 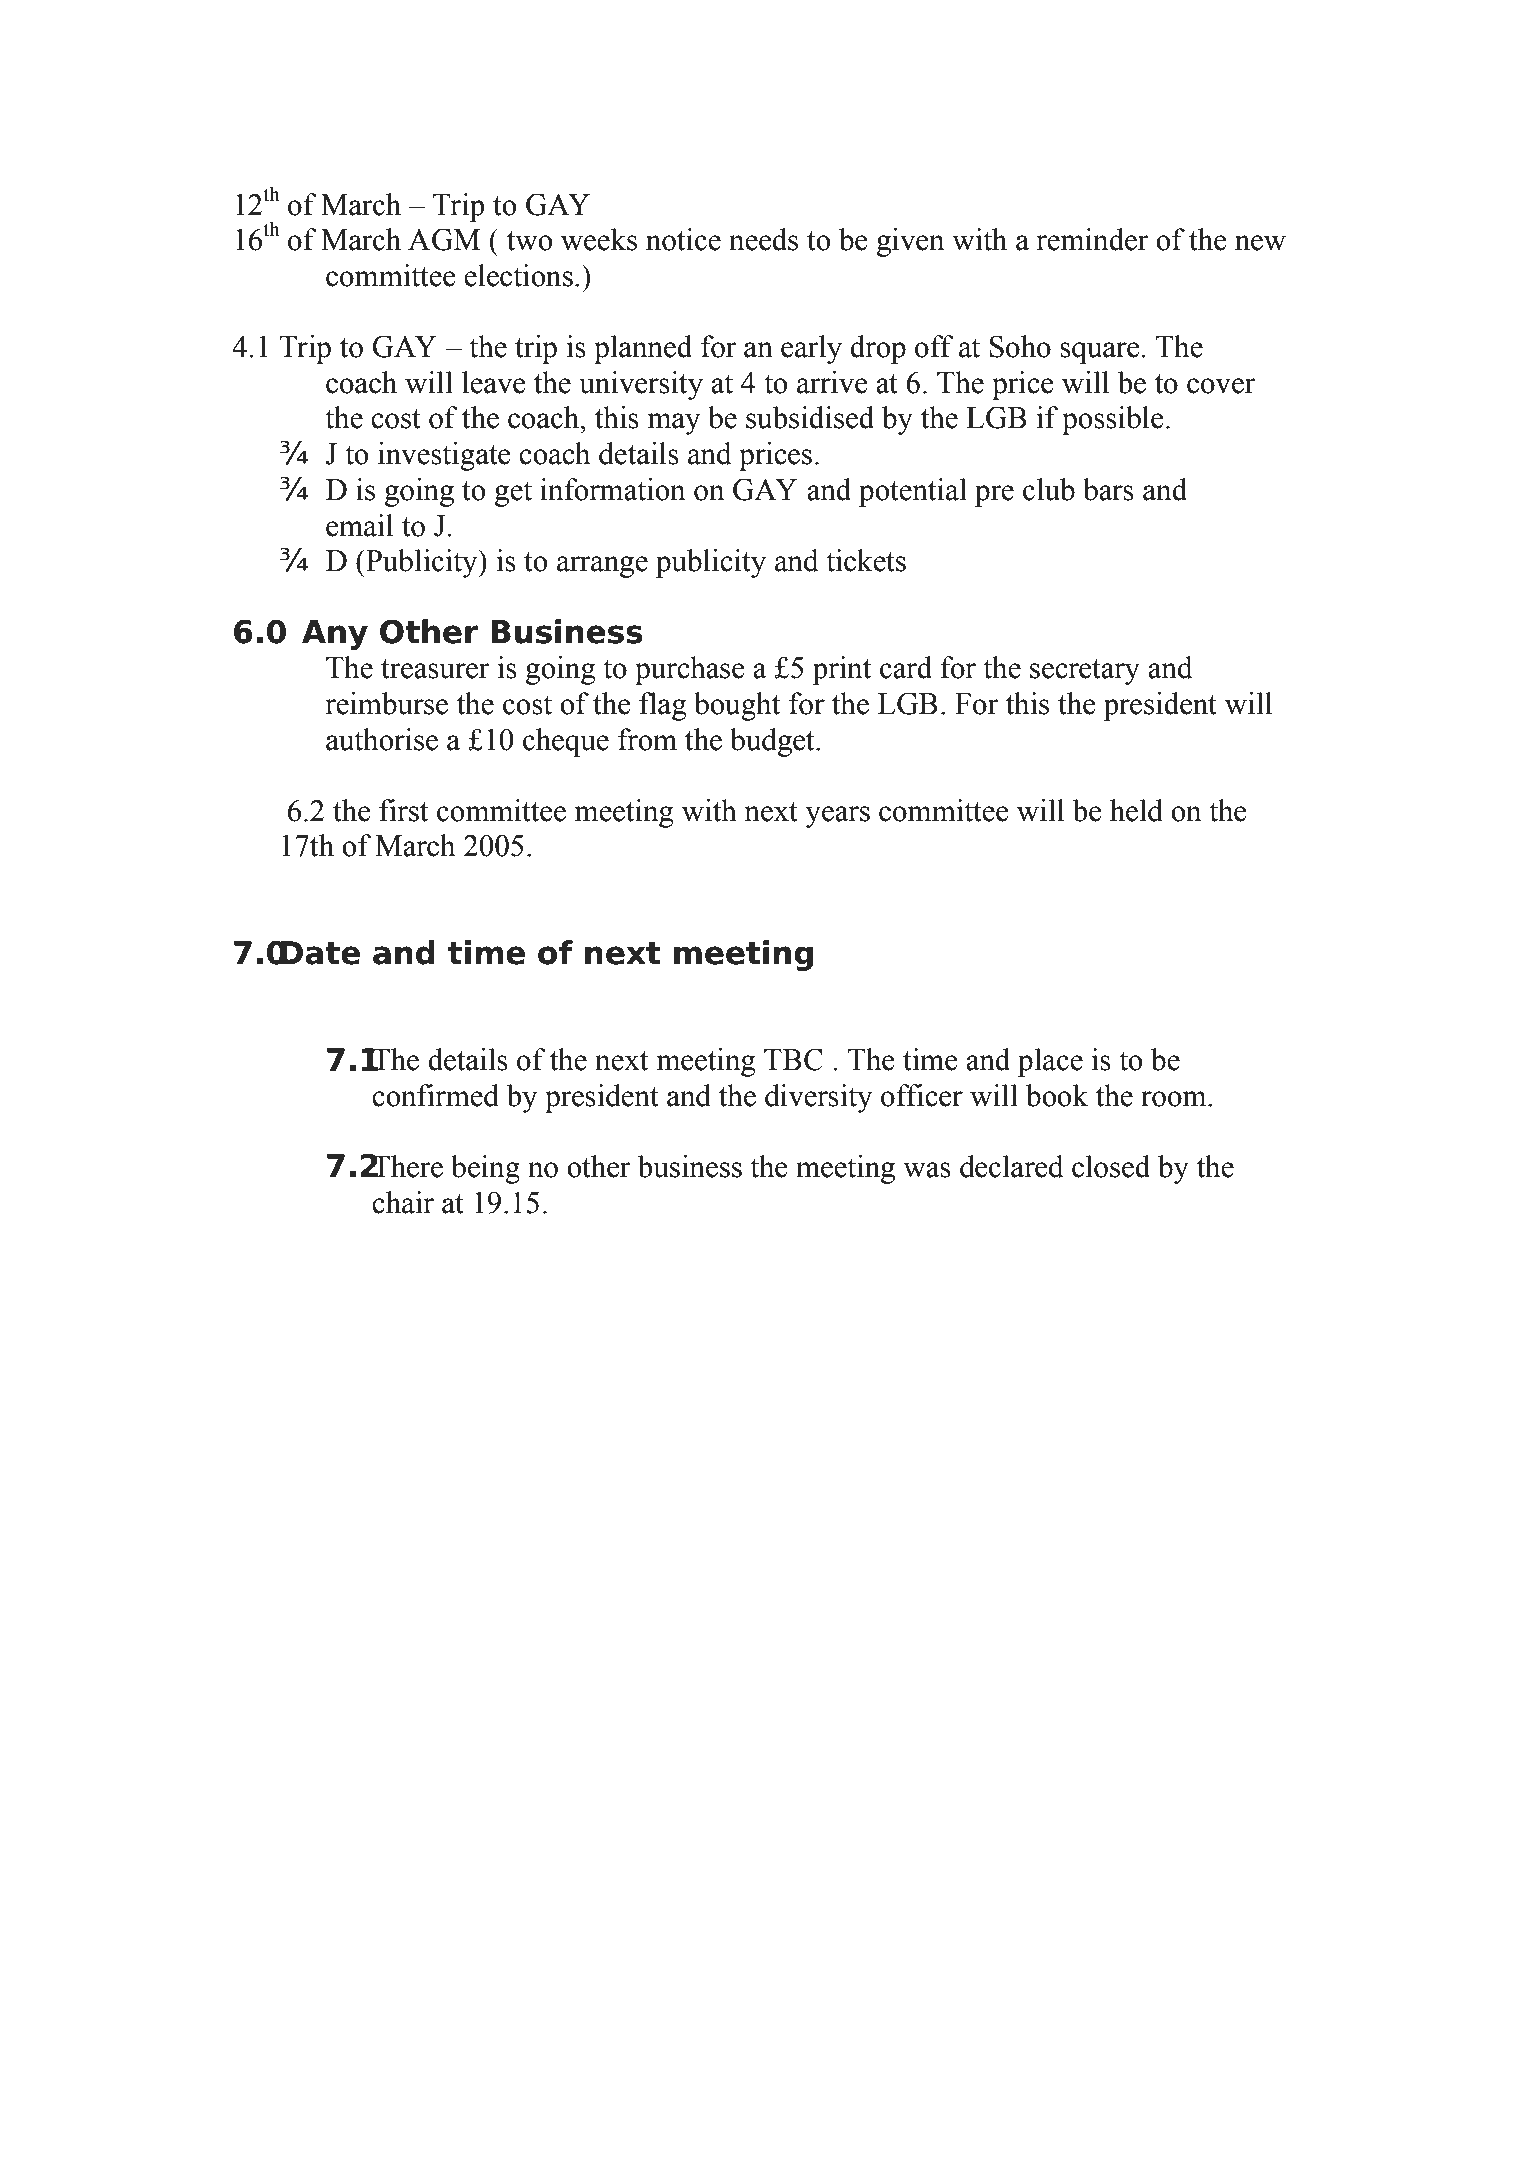 I want to click on needs, so click(x=763, y=239).
